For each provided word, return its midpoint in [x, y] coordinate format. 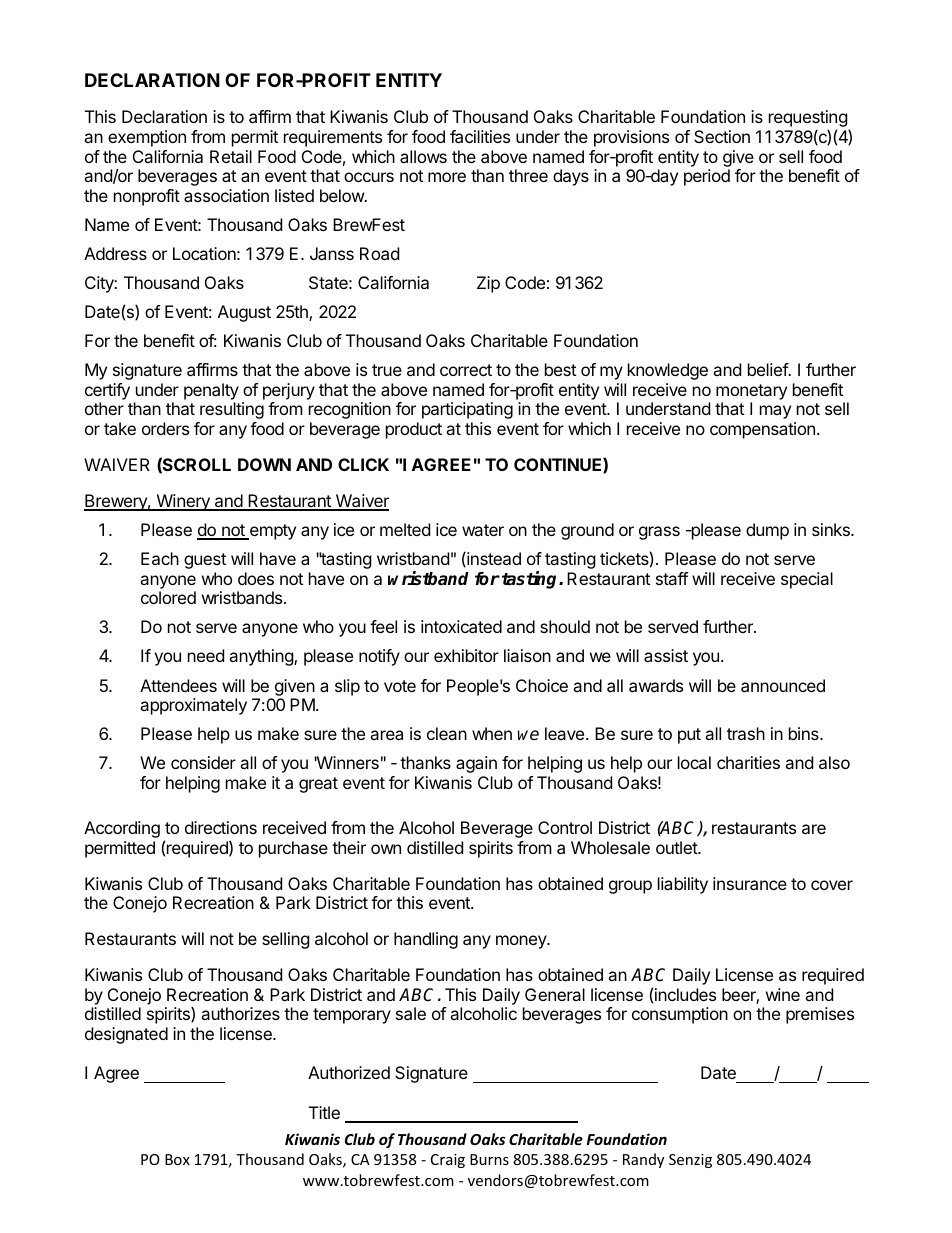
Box [177, 1159]
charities [748, 762]
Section [722, 136]
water [483, 530]
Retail [231, 156]
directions [221, 827]
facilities [480, 136]
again [476, 764]
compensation [762, 430]
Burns [489, 1159]
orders [165, 428]
